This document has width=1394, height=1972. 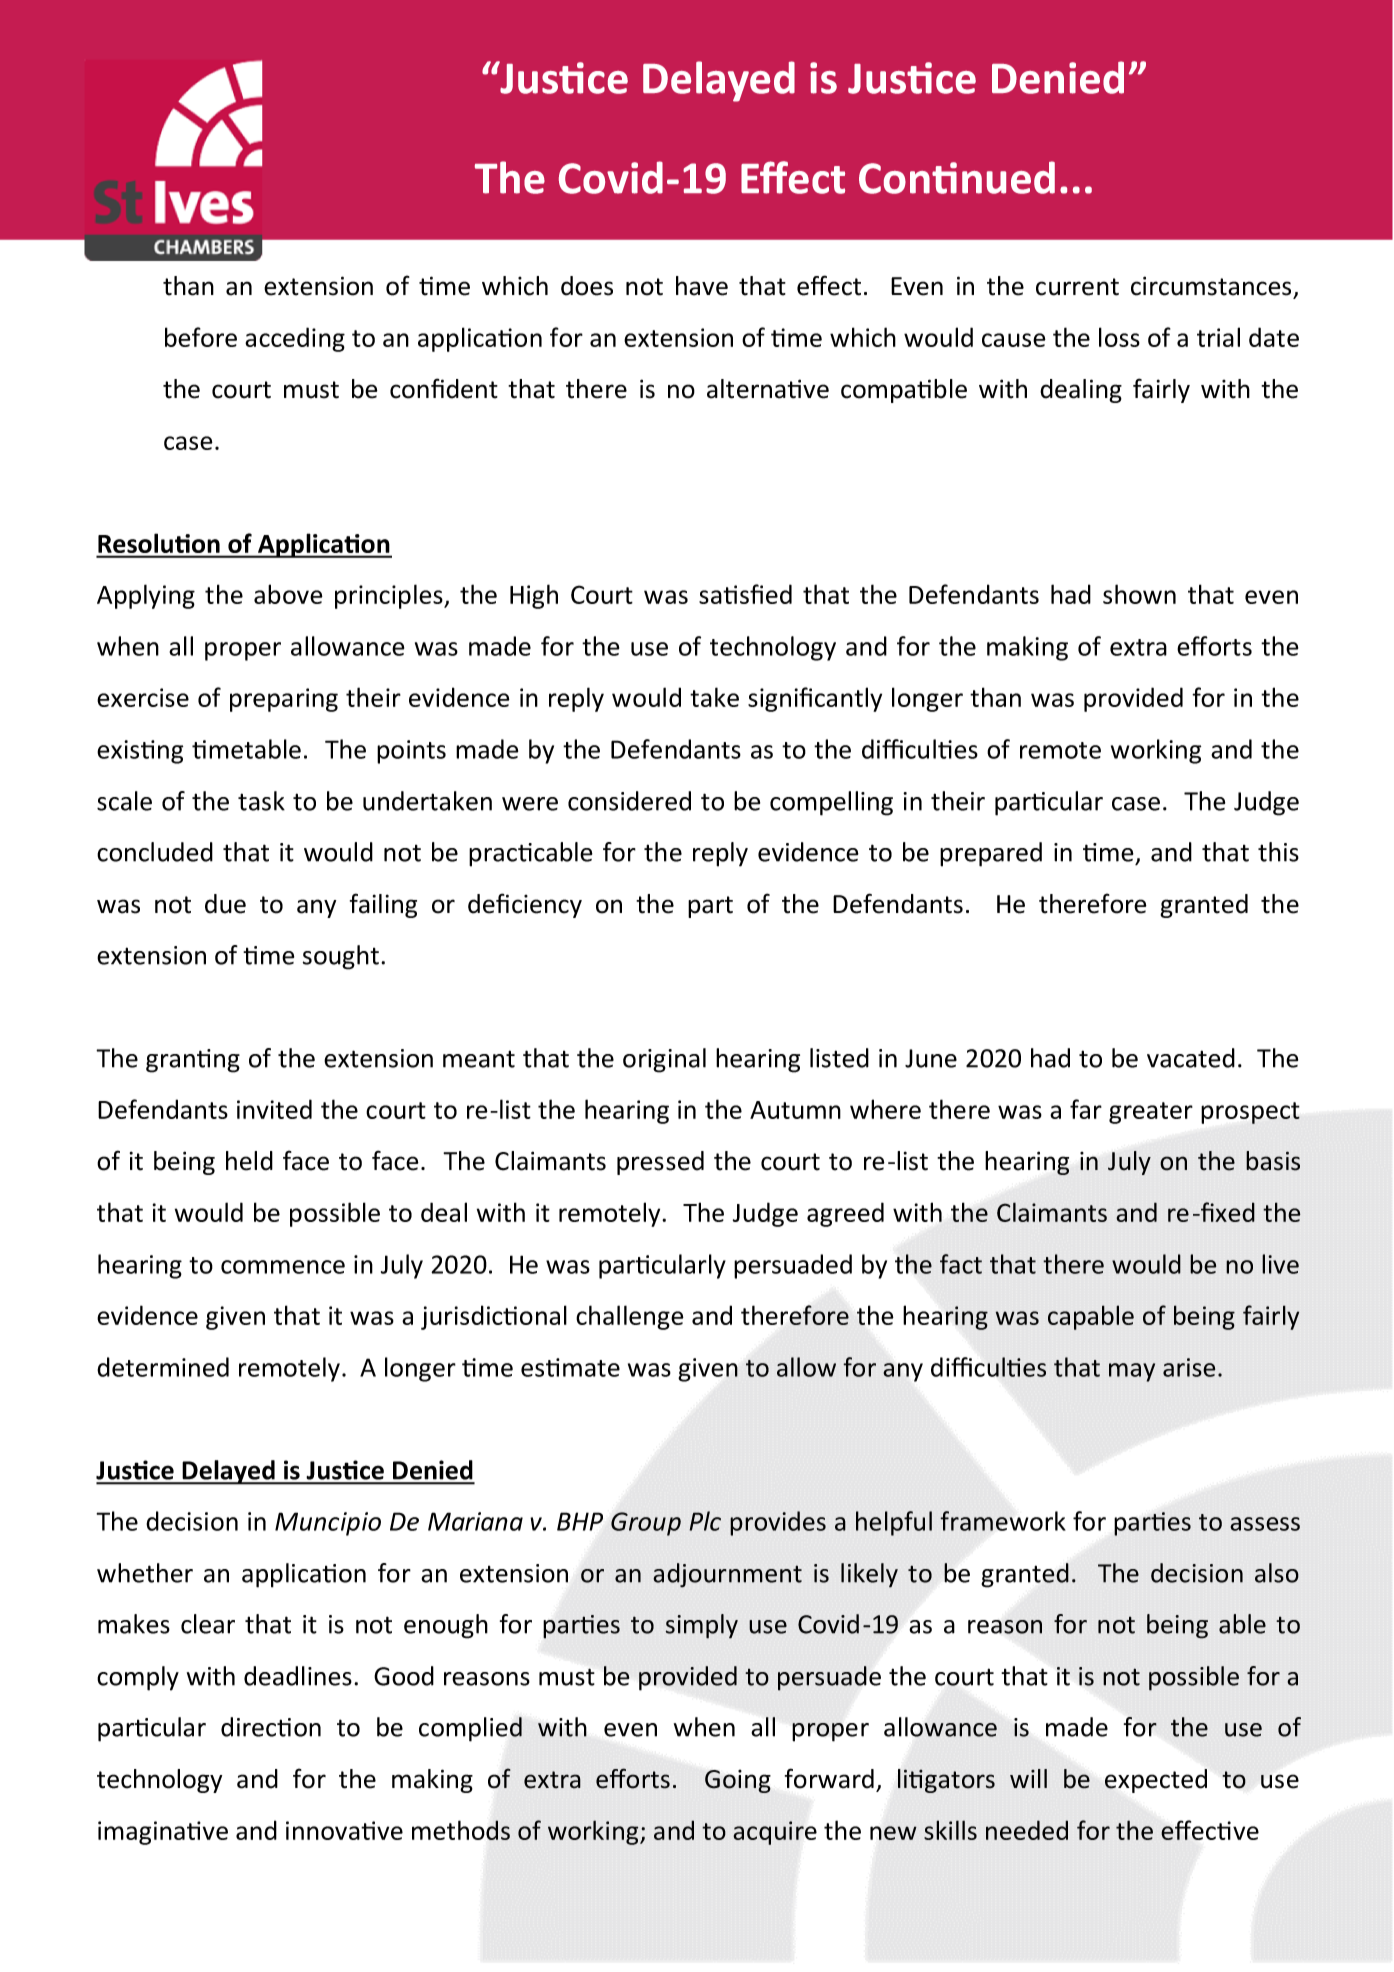 What do you see at coordinates (271, 1727) in the document?
I see `direction` at bounding box center [271, 1727].
